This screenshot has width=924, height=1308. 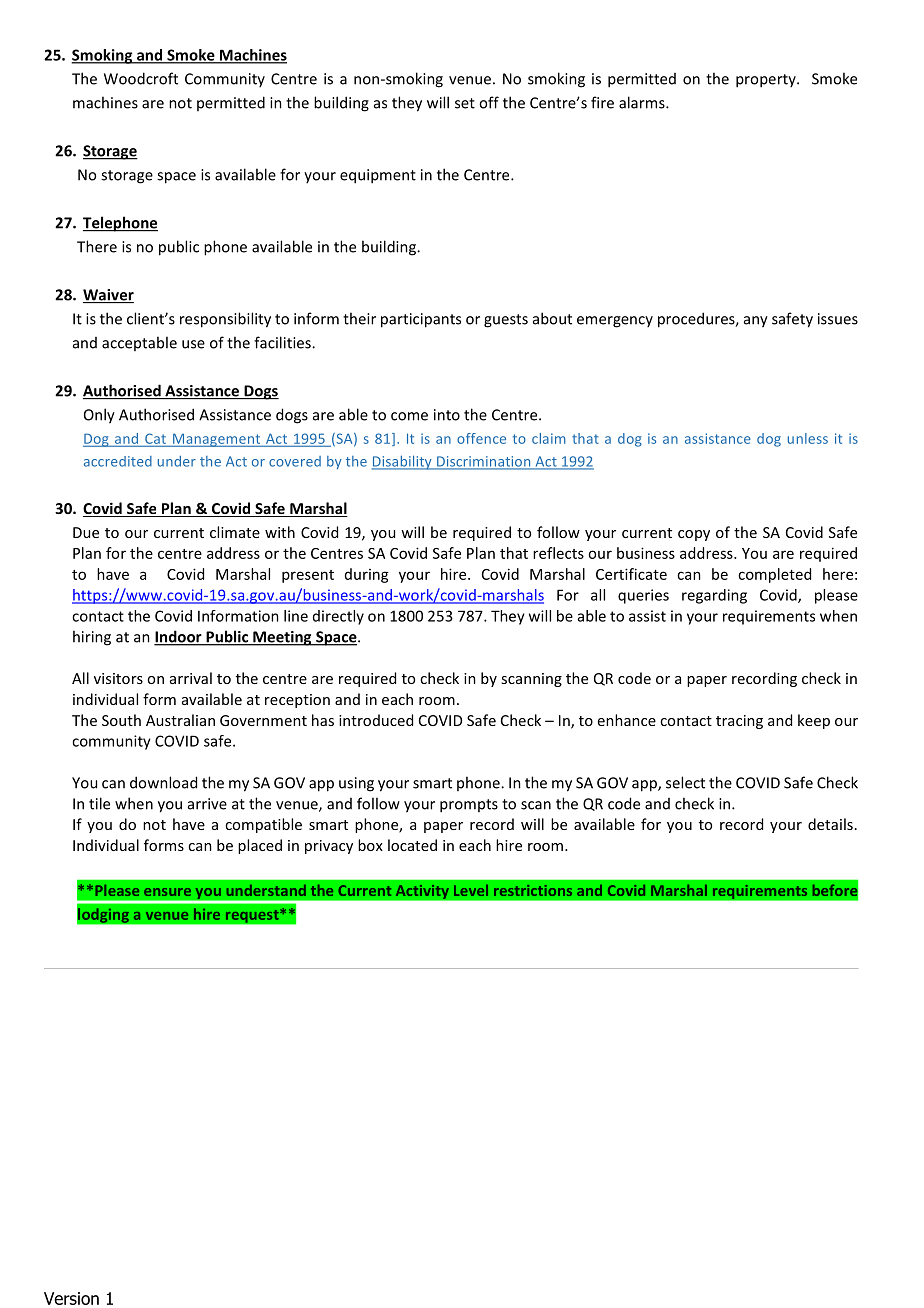 What do you see at coordinates (767, 81) in the screenshot?
I see `property` at bounding box center [767, 81].
